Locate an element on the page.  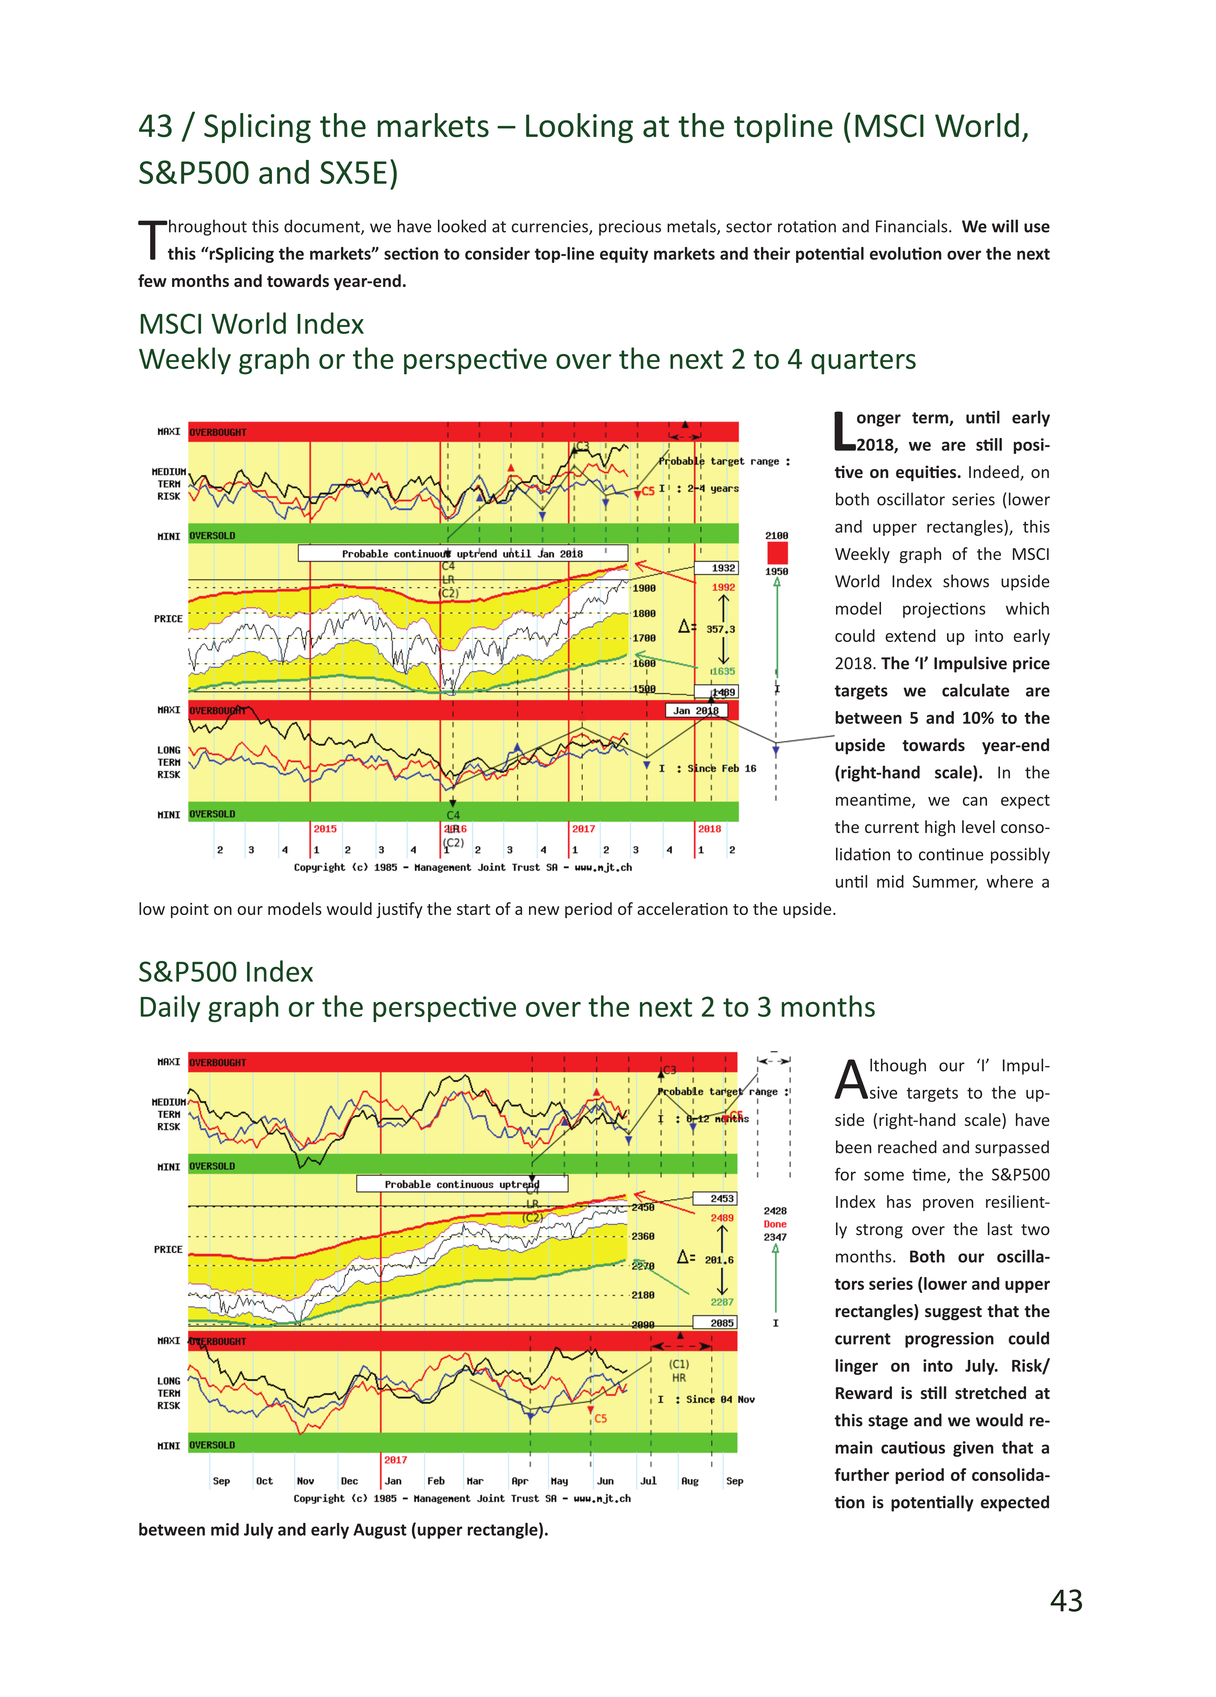
Financials is located at coordinates (913, 226).
